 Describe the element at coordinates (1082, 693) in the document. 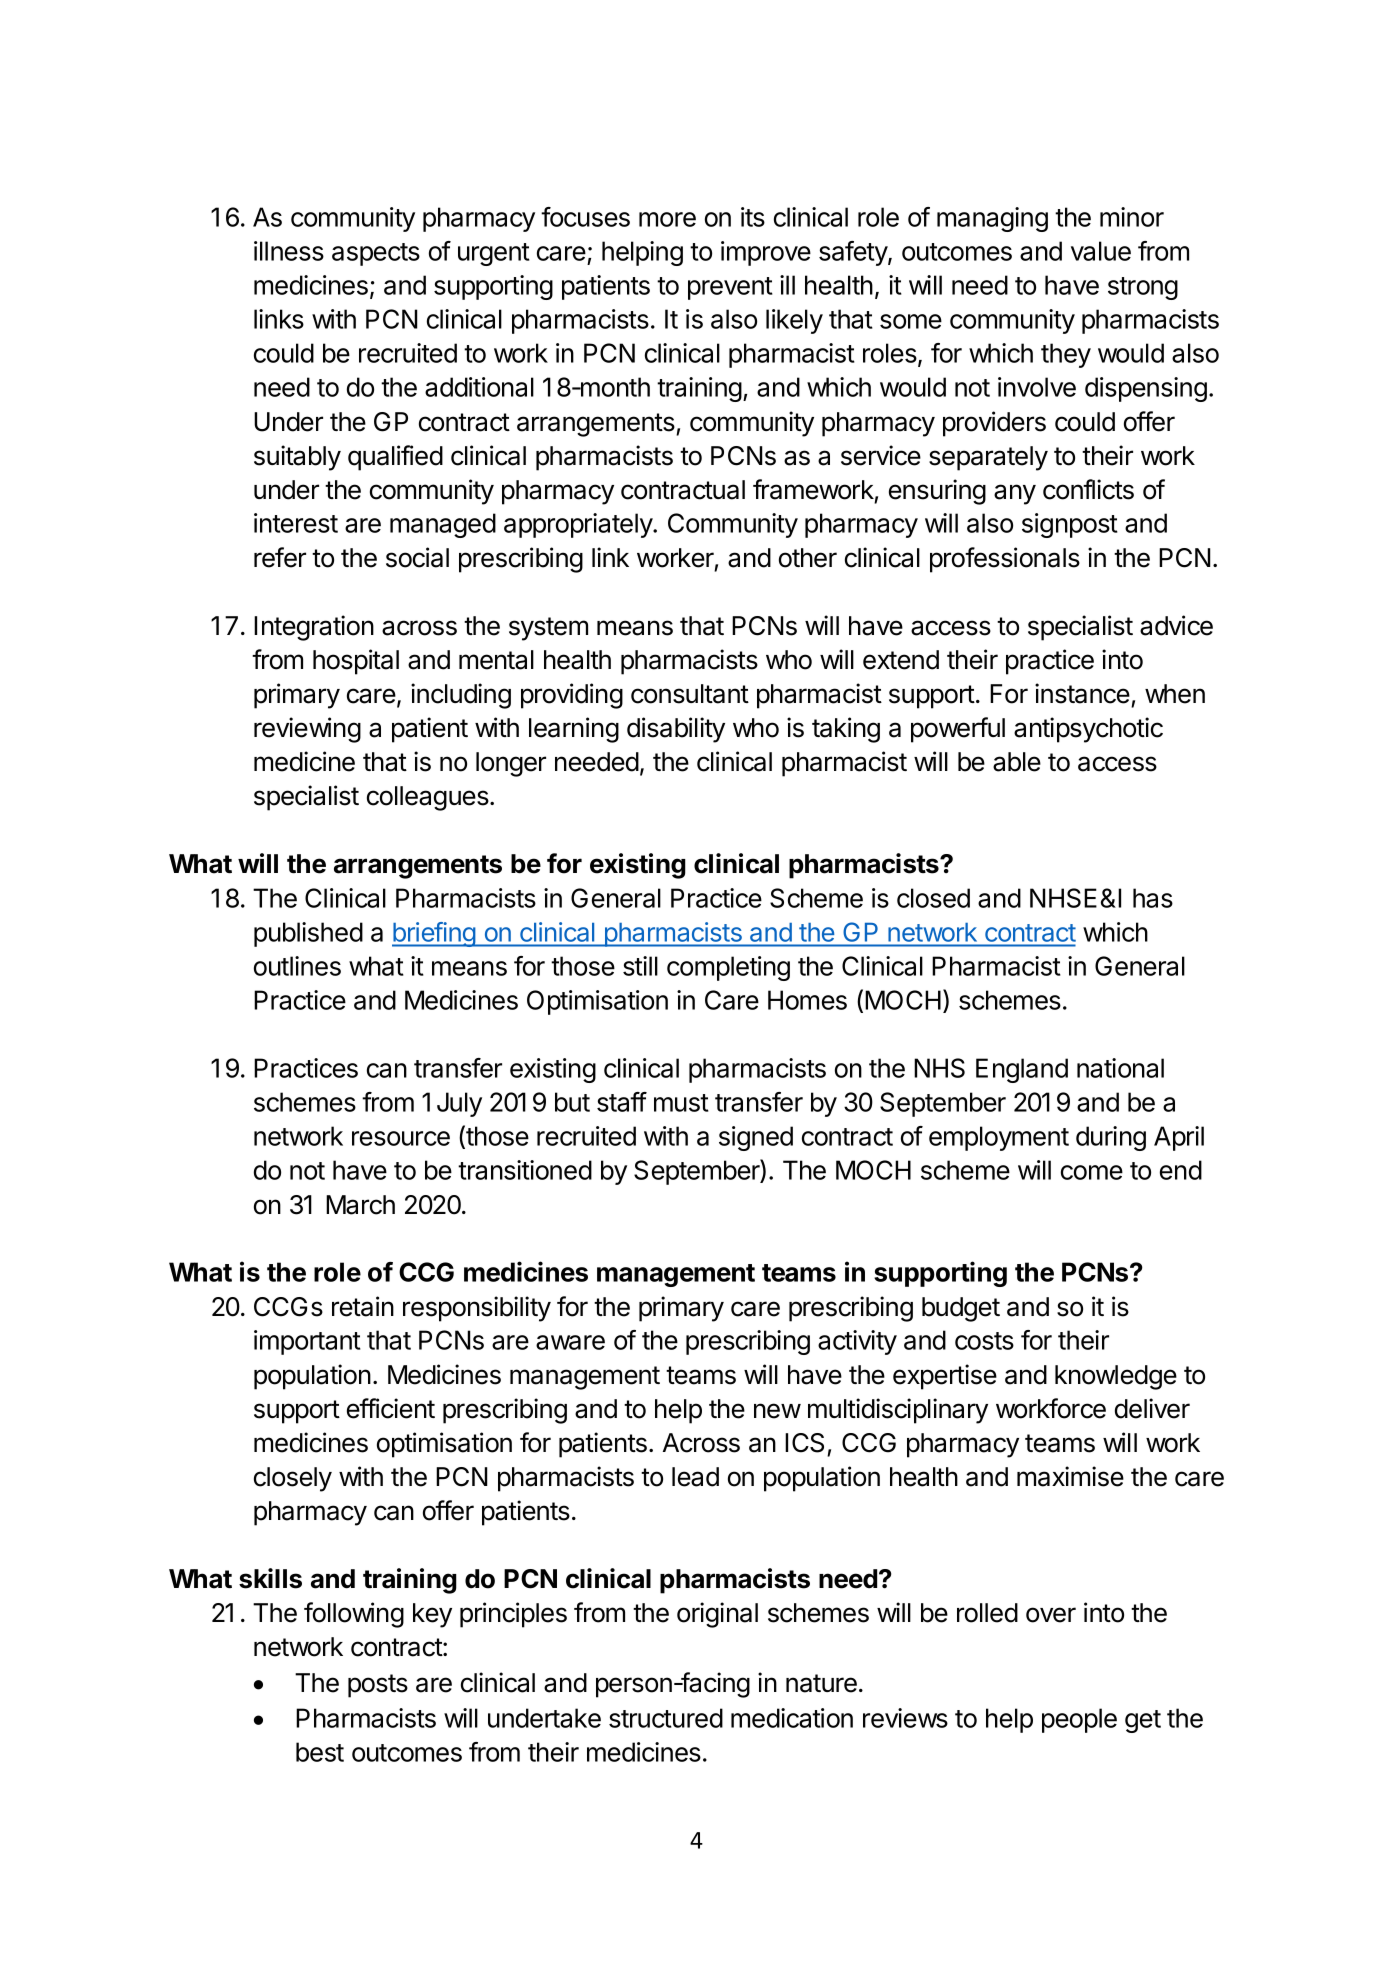

I see `instance` at that location.
